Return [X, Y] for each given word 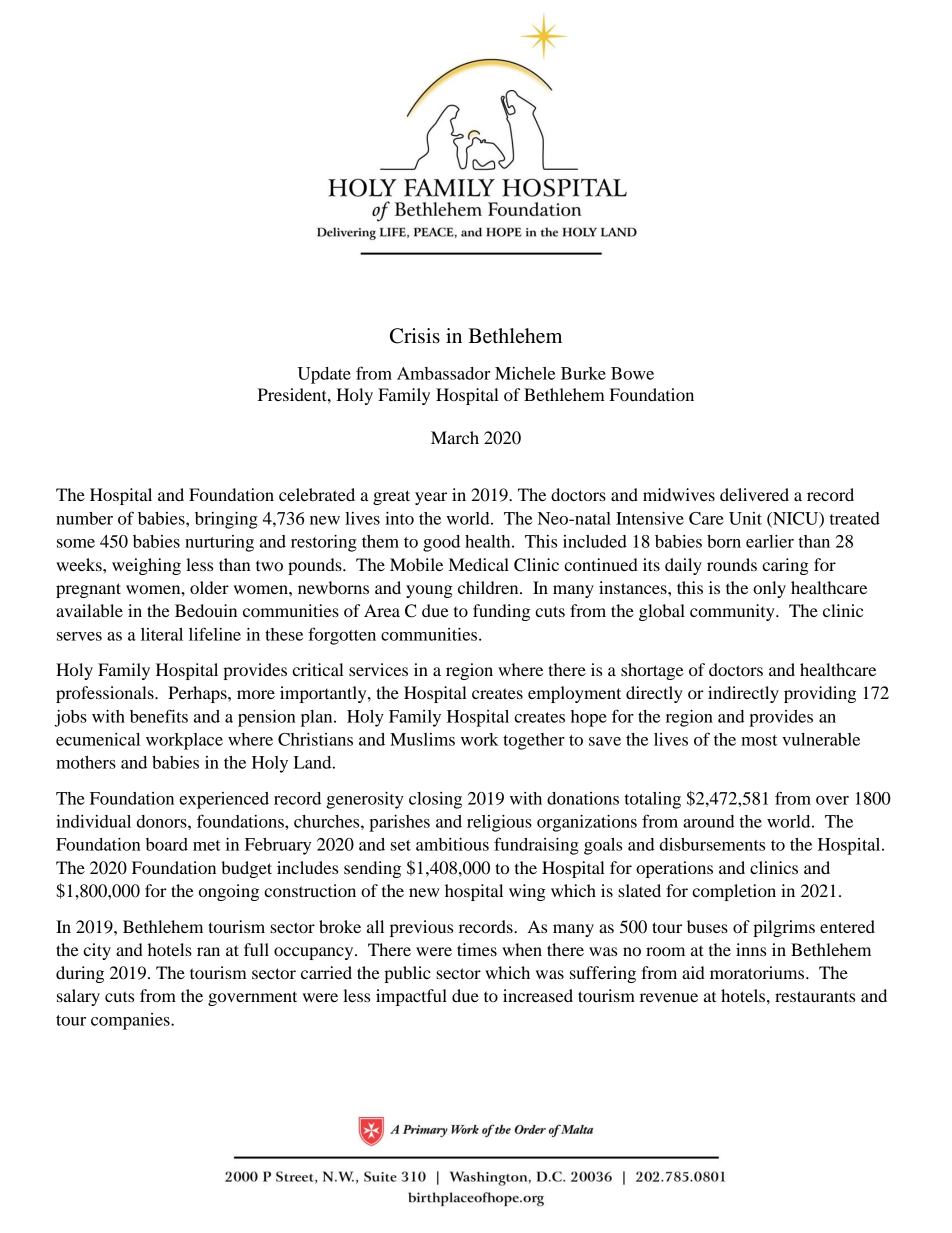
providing [820, 694]
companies [131, 1021]
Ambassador [443, 373]
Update [324, 375]
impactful [411, 997]
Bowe [632, 373]
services [378, 669]
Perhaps [198, 694]
